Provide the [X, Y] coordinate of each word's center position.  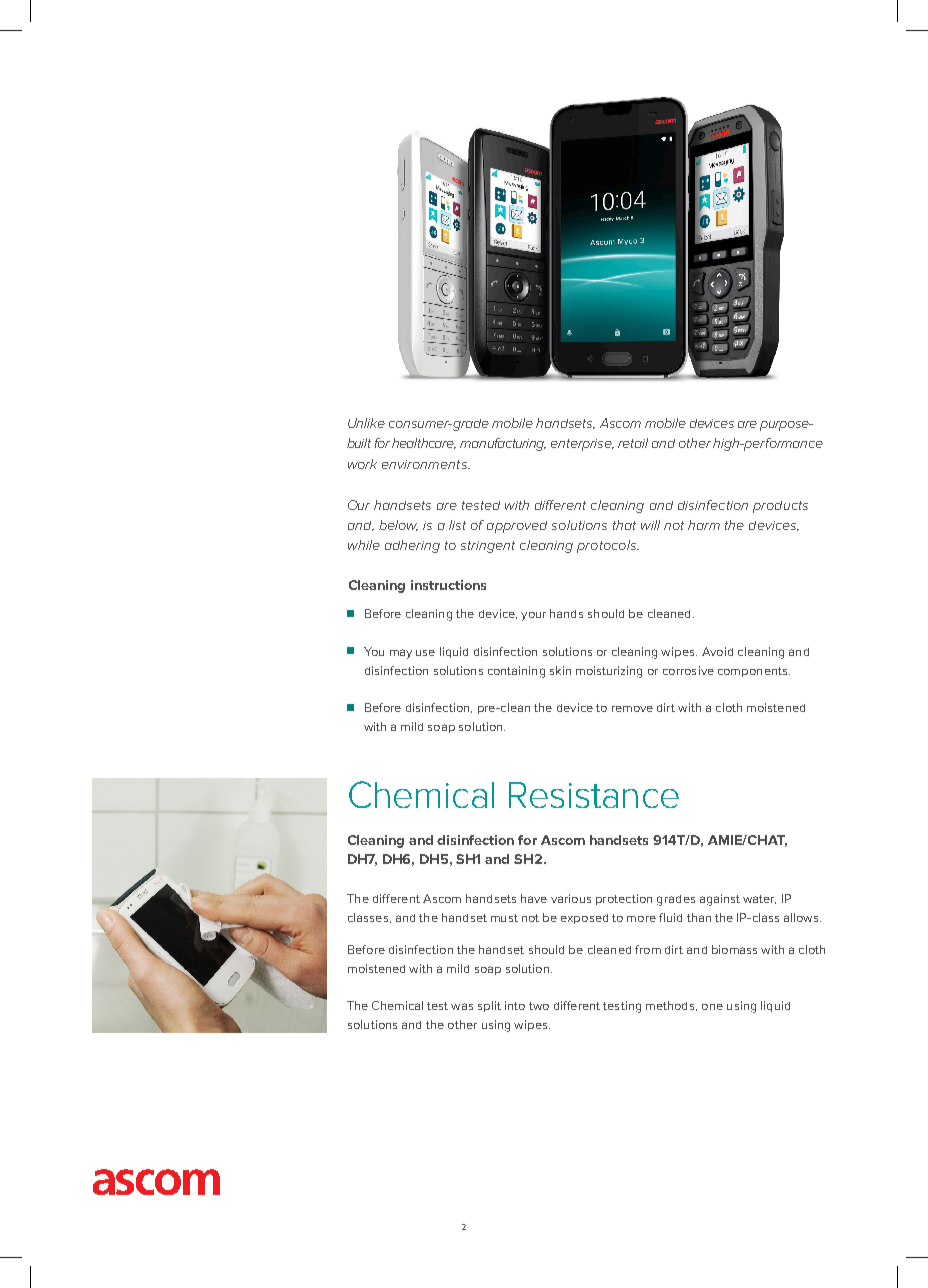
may [401, 654]
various [571, 898]
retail [633, 443]
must [504, 918]
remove [632, 709]
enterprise [582, 445]
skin [560, 670]
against [720, 900]
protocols [607, 546]
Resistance [594, 795]
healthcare [424, 443]
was [462, 1006]
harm [704, 525]
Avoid [717, 651]
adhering [412, 546]
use [425, 653]
